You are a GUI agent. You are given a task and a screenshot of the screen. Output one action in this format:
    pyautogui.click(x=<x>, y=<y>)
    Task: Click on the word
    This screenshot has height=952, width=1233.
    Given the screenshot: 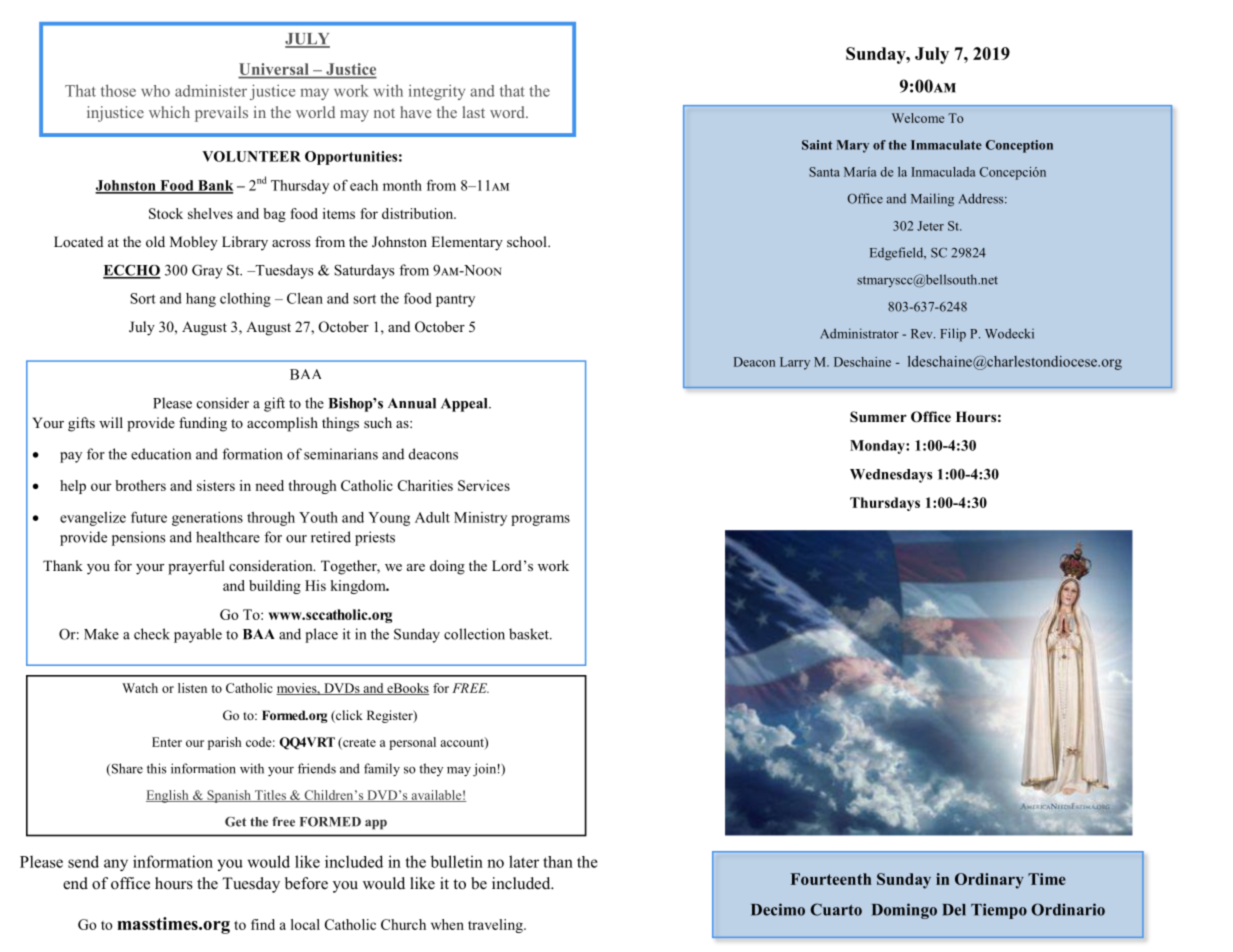 What is the action you would take?
    pyautogui.click(x=508, y=112)
